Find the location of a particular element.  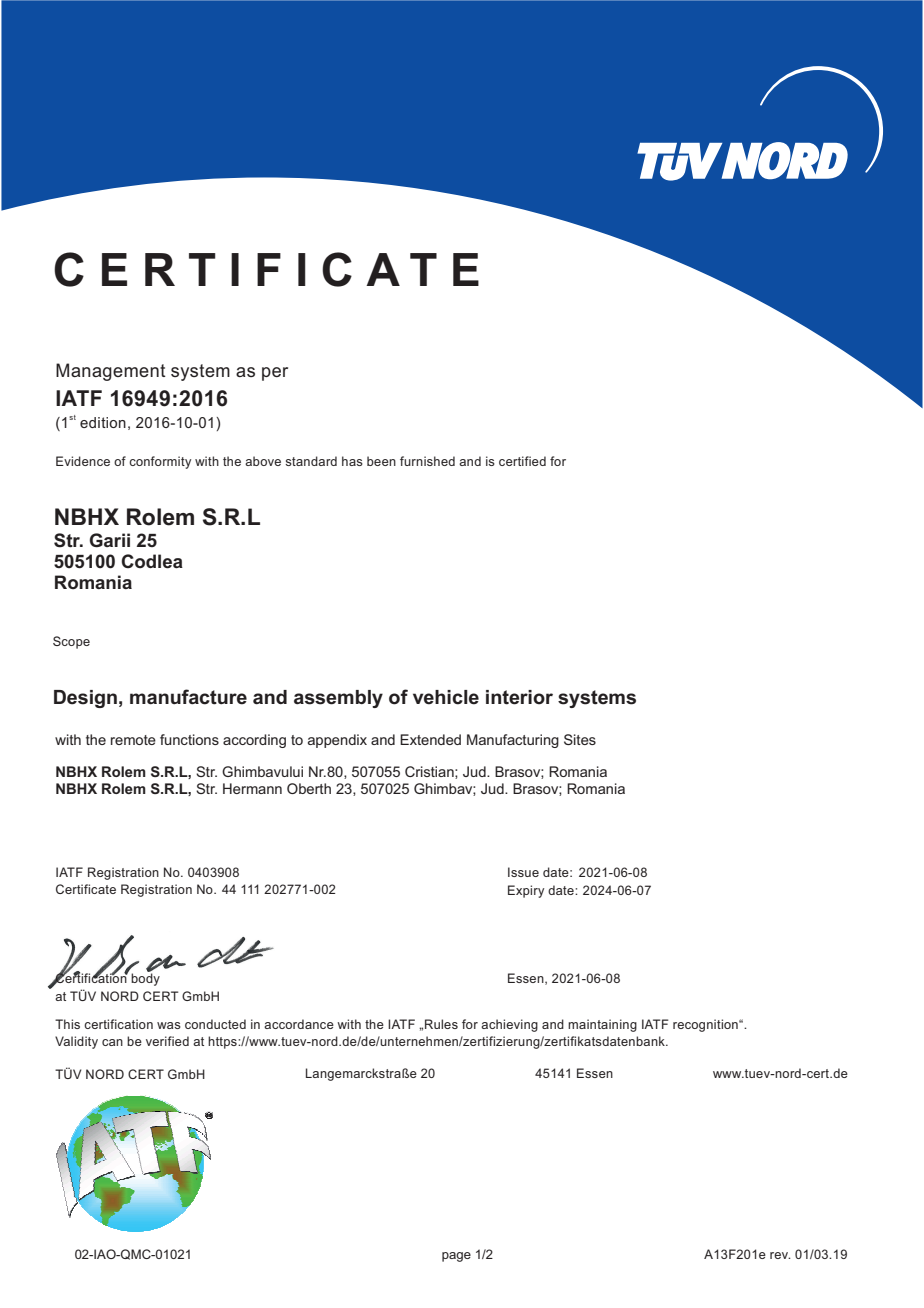

vehicle is located at coordinates (446, 697).
